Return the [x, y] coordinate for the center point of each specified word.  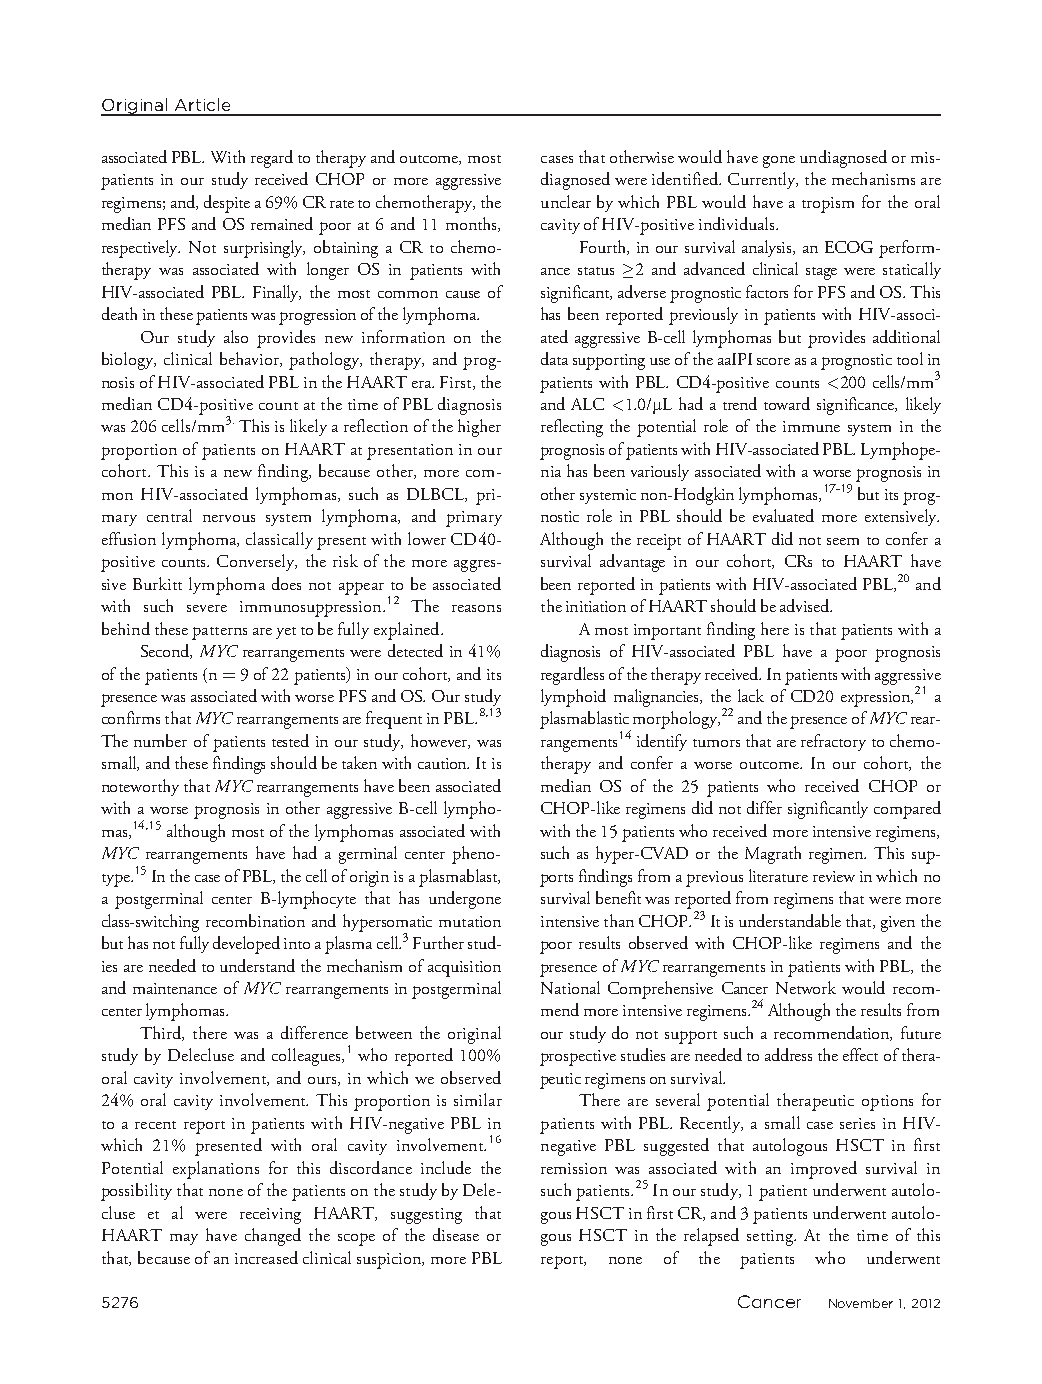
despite [227, 204]
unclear [566, 201]
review [834, 876]
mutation [470, 921]
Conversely [257, 562]
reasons [476, 608]
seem [843, 541]
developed [246, 945]
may [184, 1239]
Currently [763, 180]
